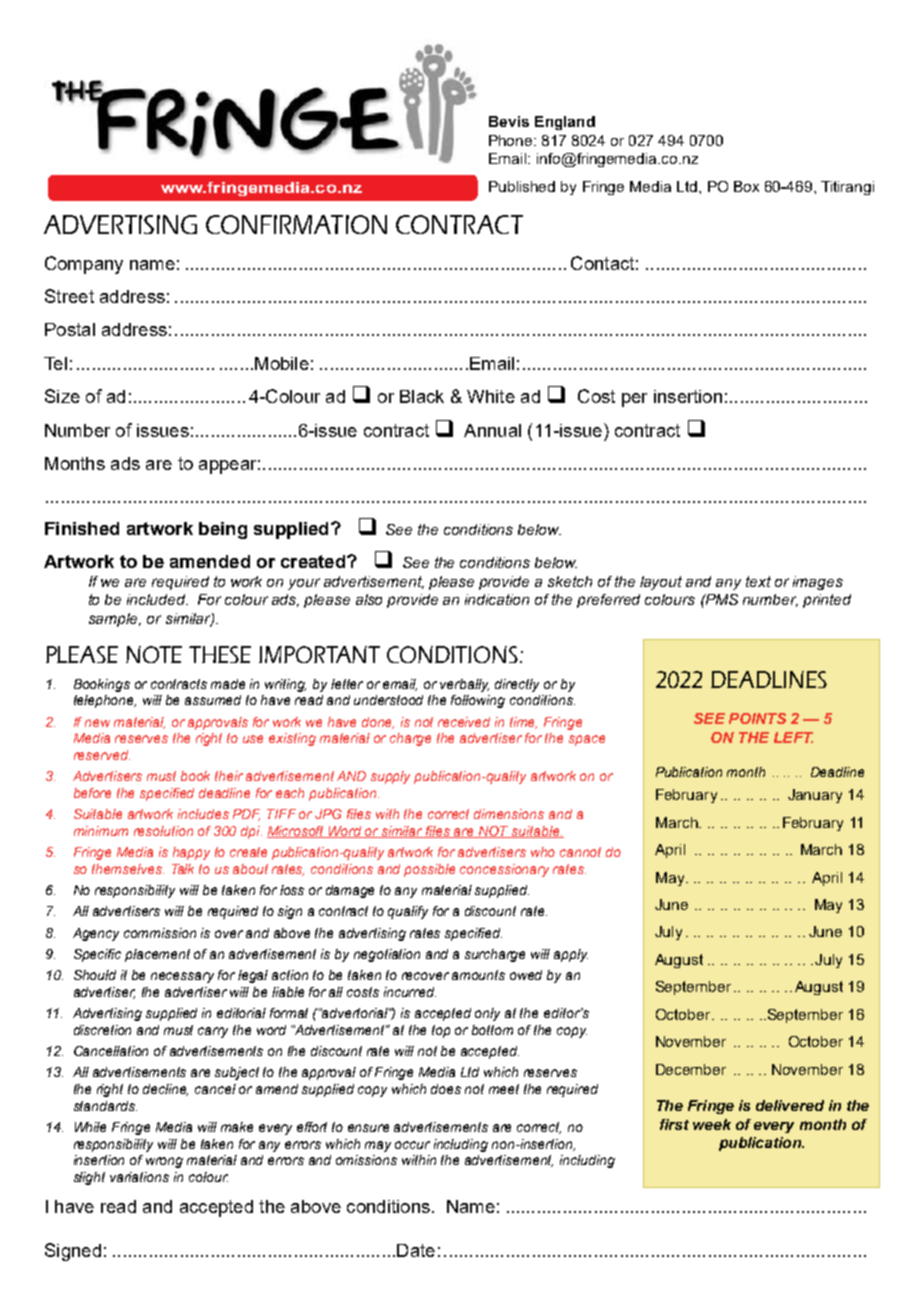  Describe the element at coordinates (164, 1162) in the screenshot. I see `wrong` at that location.
